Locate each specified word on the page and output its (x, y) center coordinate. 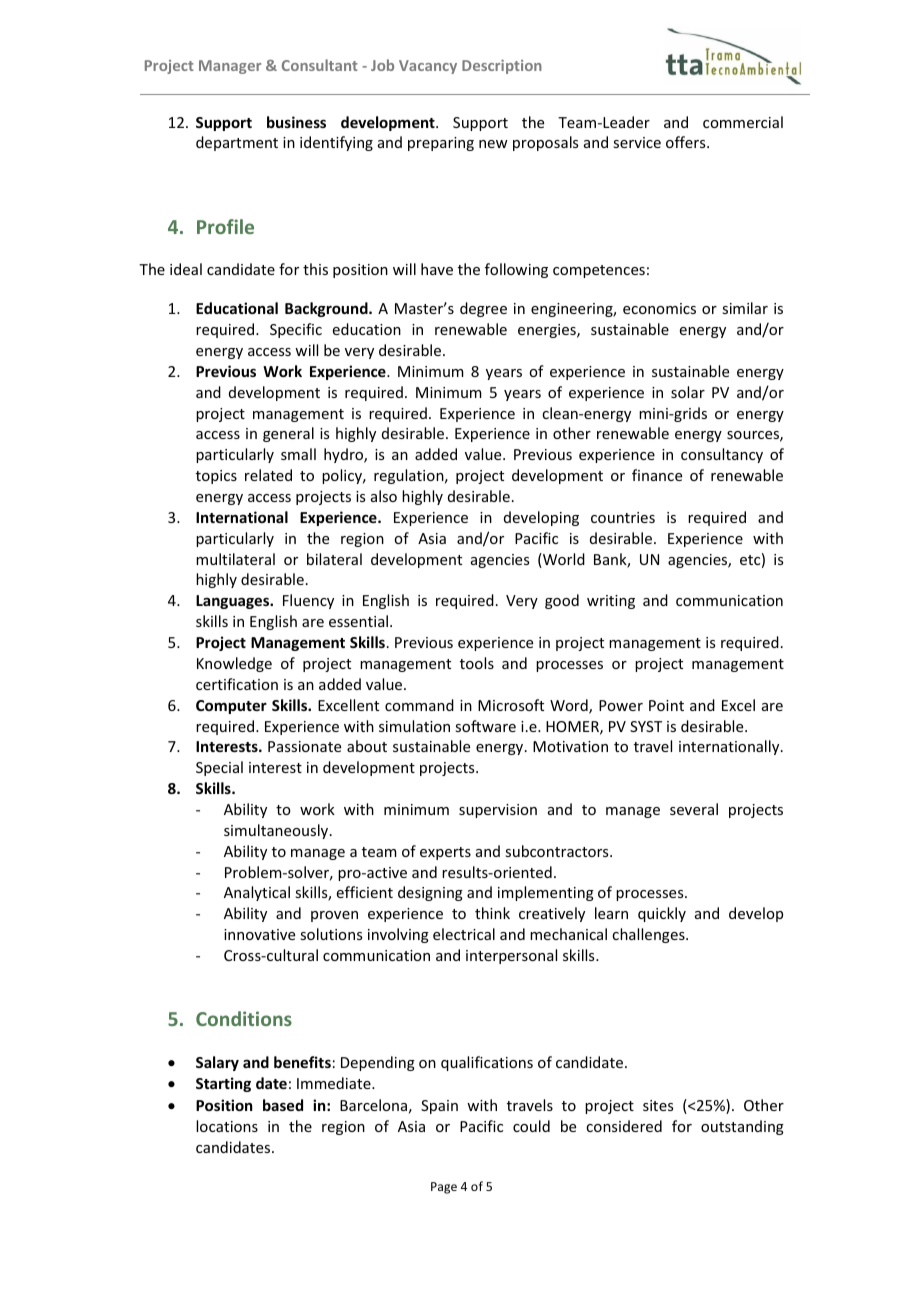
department (237, 143)
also (384, 496)
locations (227, 1126)
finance (657, 475)
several (694, 809)
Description (502, 67)
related (268, 475)
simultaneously (277, 831)
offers (687, 142)
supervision (498, 811)
